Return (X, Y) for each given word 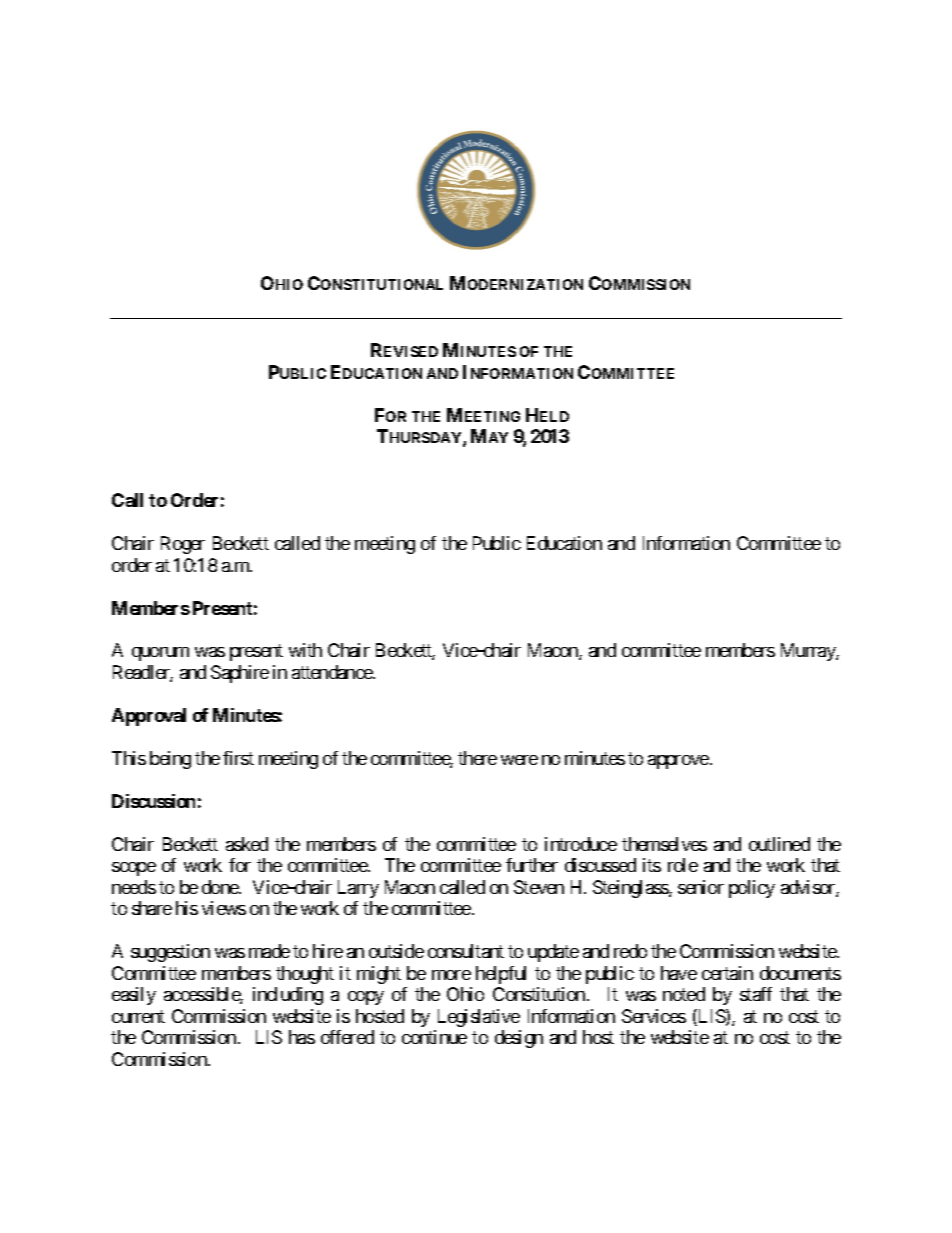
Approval (149, 717)
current (138, 1016)
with (305, 650)
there (477, 758)
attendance (333, 672)
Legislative (479, 1018)
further (532, 865)
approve (678, 762)
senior (701, 887)
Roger (183, 545)
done (221, 887)
